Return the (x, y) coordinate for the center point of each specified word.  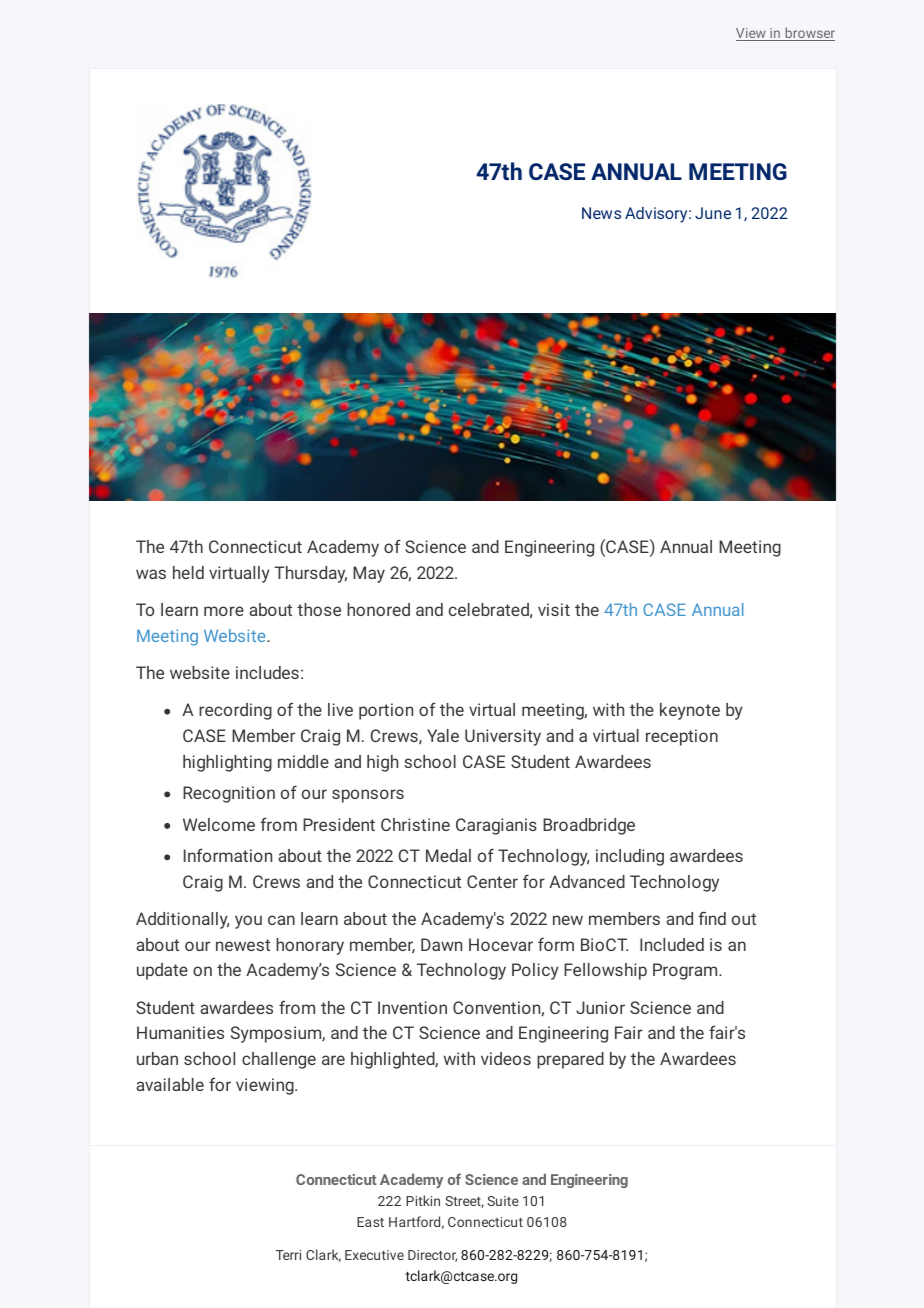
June (713, 213)
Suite (503, 1201)
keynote (690, 711)
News (601, 213)
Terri (288, 1255)
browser (809, 34)
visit (554, 609)
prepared (570, 1060)
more (224, 611)
